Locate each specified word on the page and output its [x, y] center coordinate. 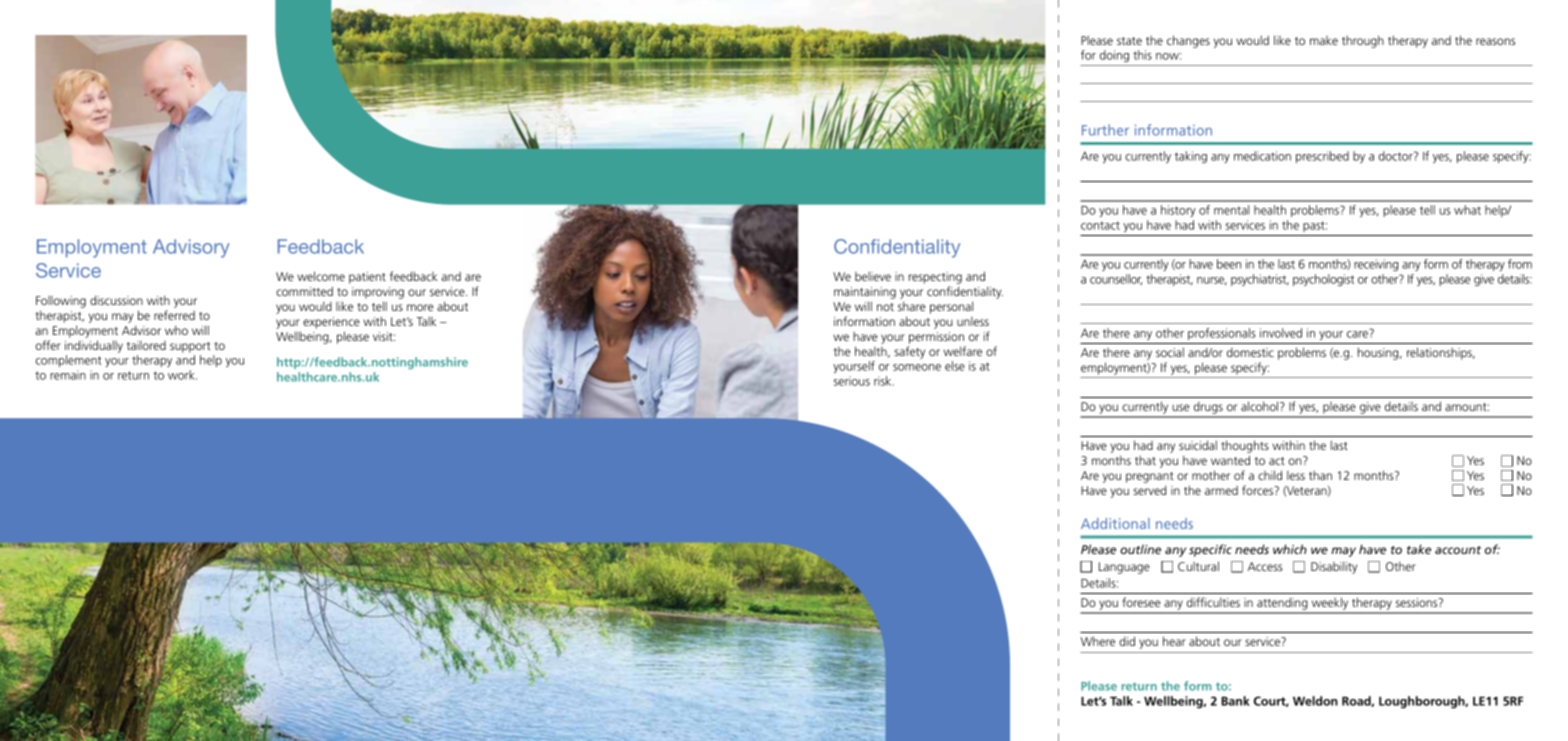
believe [873, 276]
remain [68, 375]
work [182, 375]
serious [852, 381]
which [1290, 549]
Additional [1115, 523]
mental [1231, 210]
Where [1098, 641]
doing [1114, 56]
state [1129, 41]
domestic [1250, 352]
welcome [321, 276]
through [1363, 41]
